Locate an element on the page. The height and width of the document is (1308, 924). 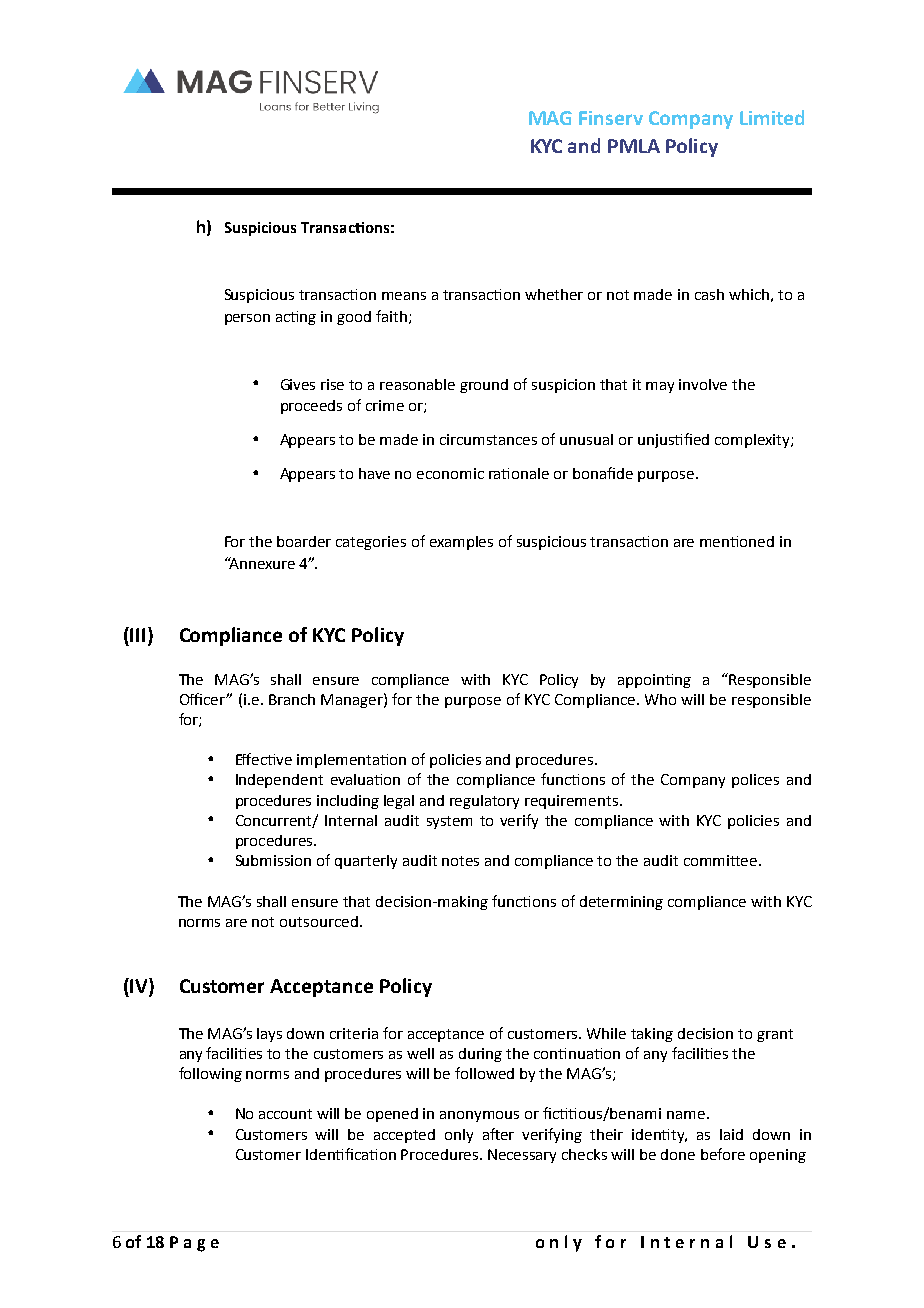
determining is located at coordinates (621, 903).
